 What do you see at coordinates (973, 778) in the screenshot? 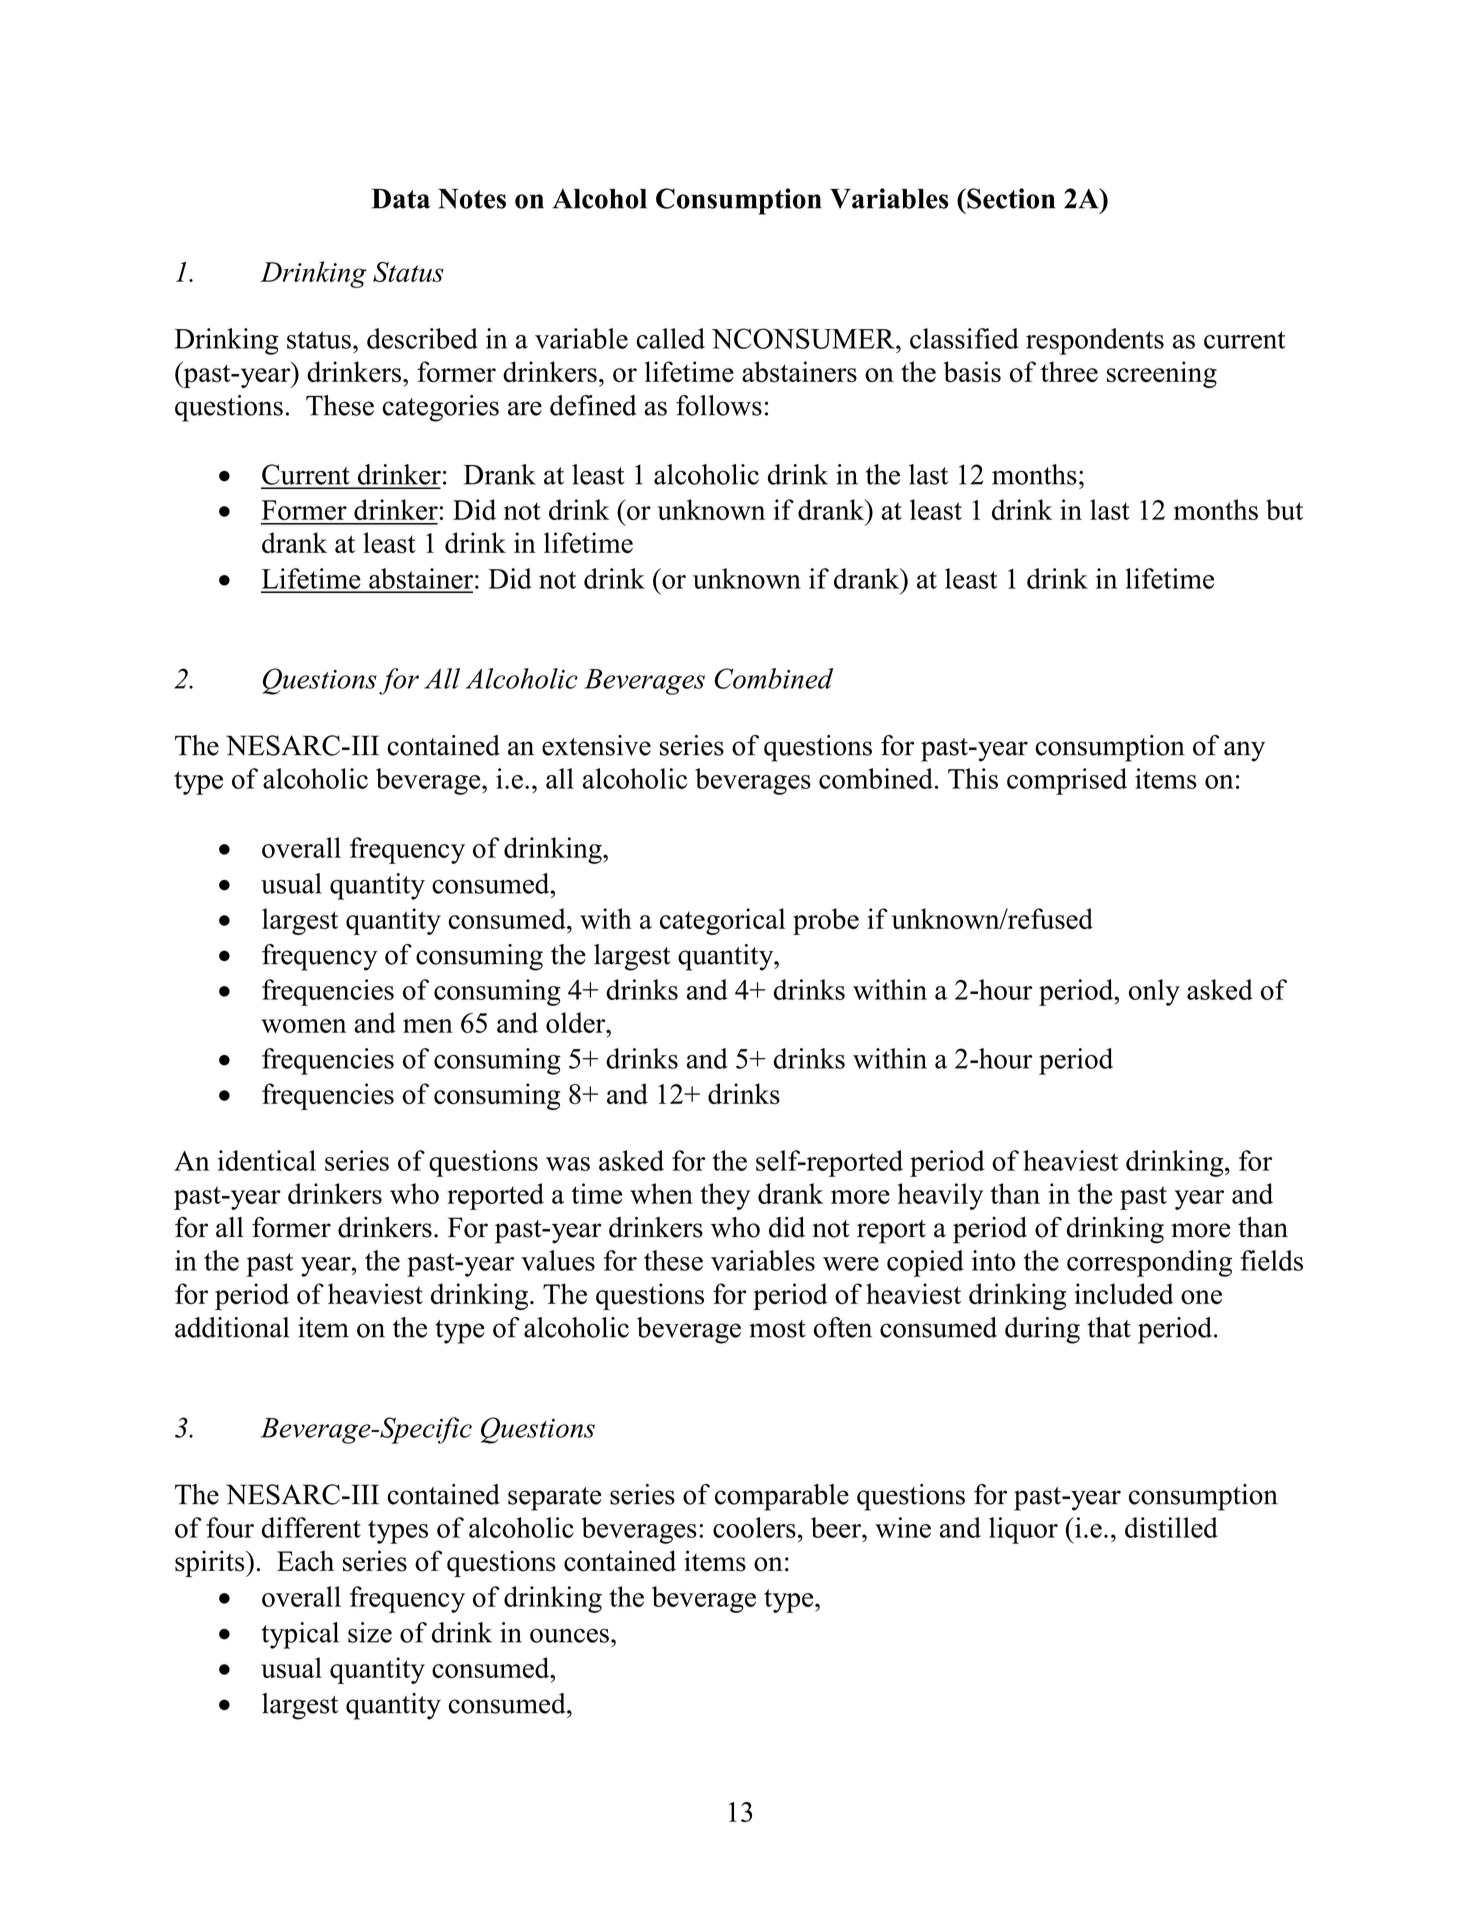
I see `This` at bounding box center [973, 778].
